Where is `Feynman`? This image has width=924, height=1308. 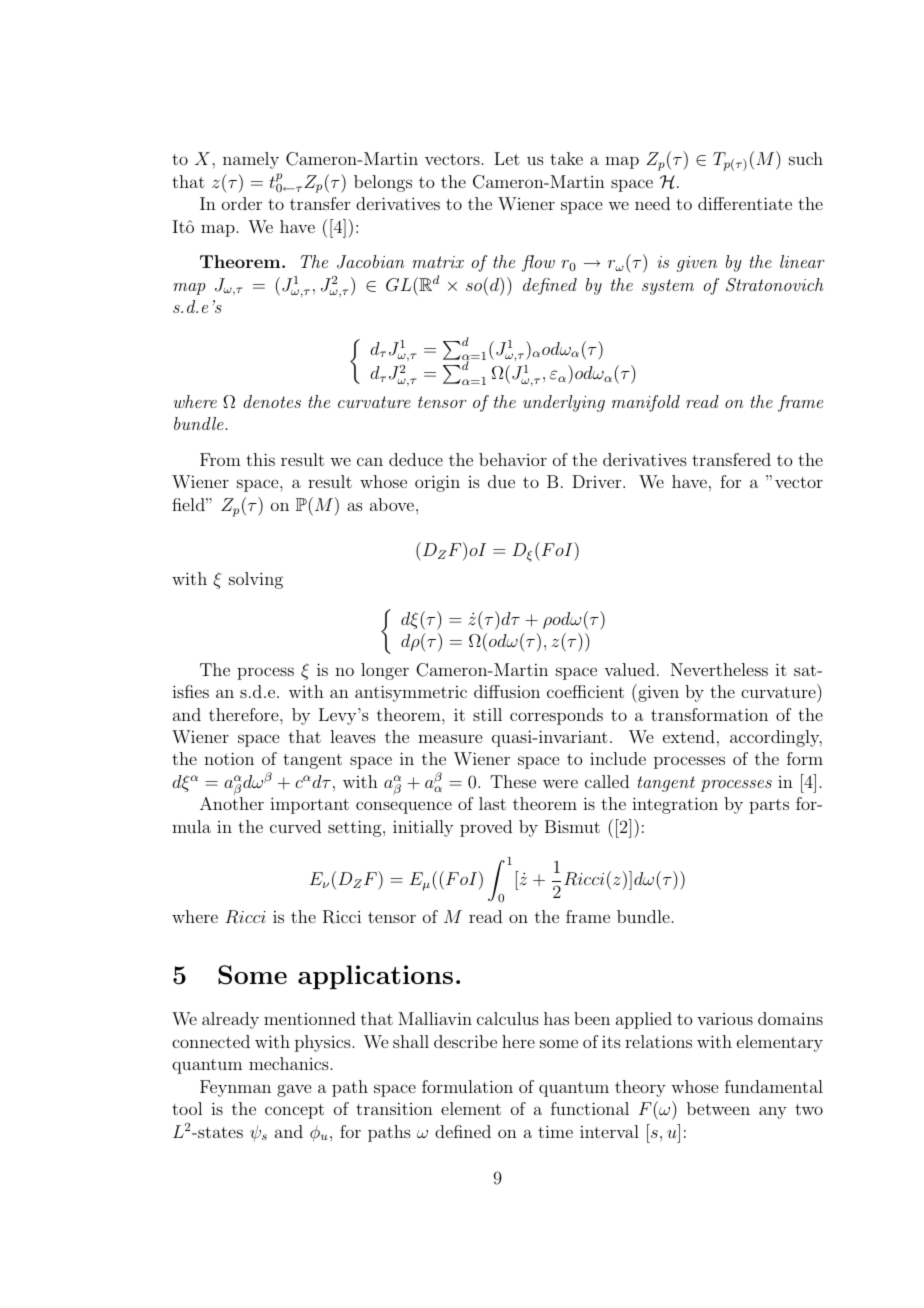
Feynman is located at coordinates (235, 1088).
